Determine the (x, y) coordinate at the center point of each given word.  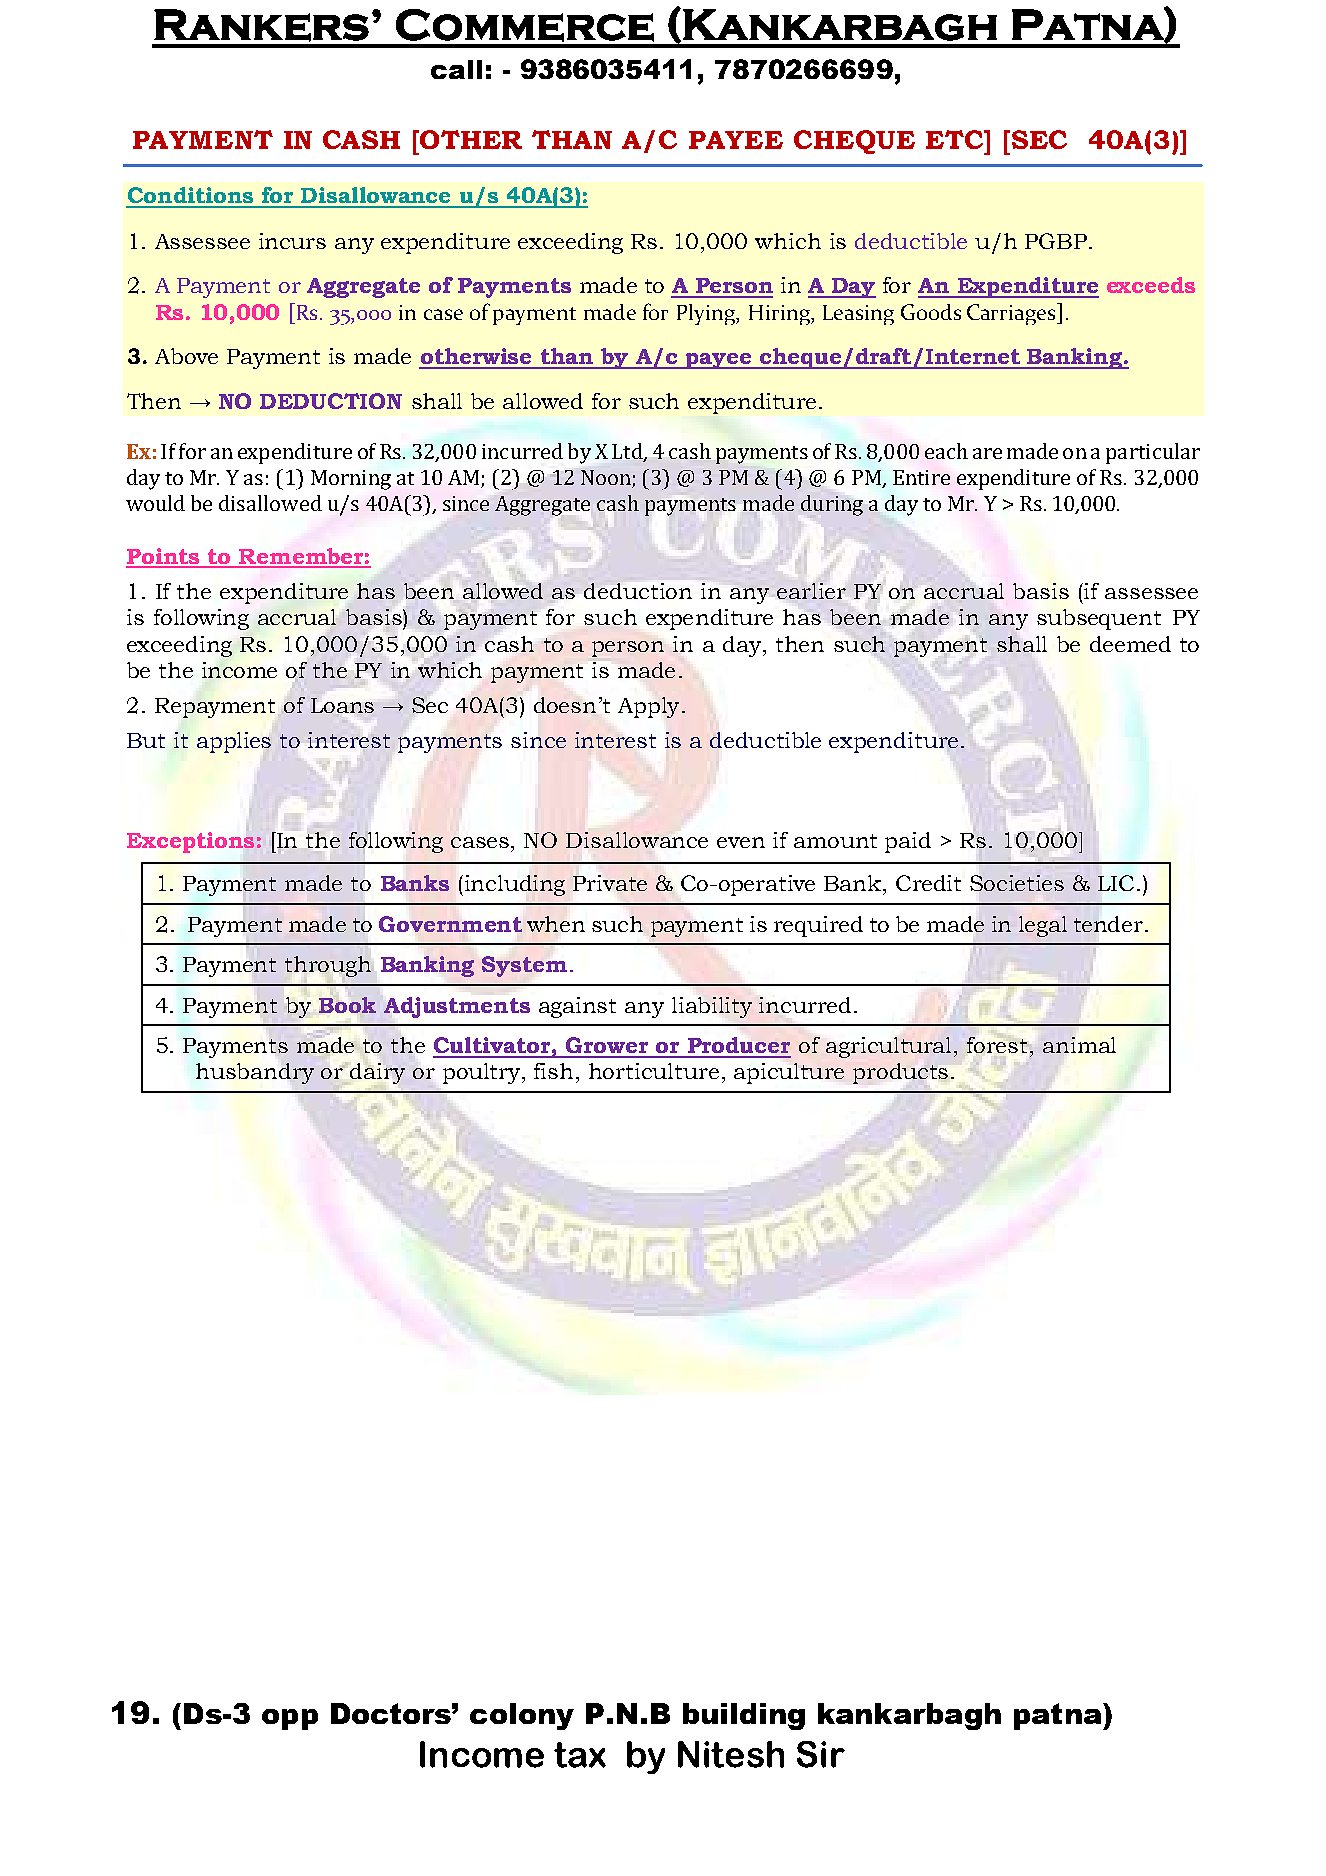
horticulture (654, 1071)
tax (580, 1755)
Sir (821, 1754)
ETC (956, 139)
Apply (648, 707)
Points (164, 557)
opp (290, 1719)
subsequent (1099, 619)
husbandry (255, 1073)
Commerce (525, 25)
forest (999, 1045)
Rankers (261, 25)
